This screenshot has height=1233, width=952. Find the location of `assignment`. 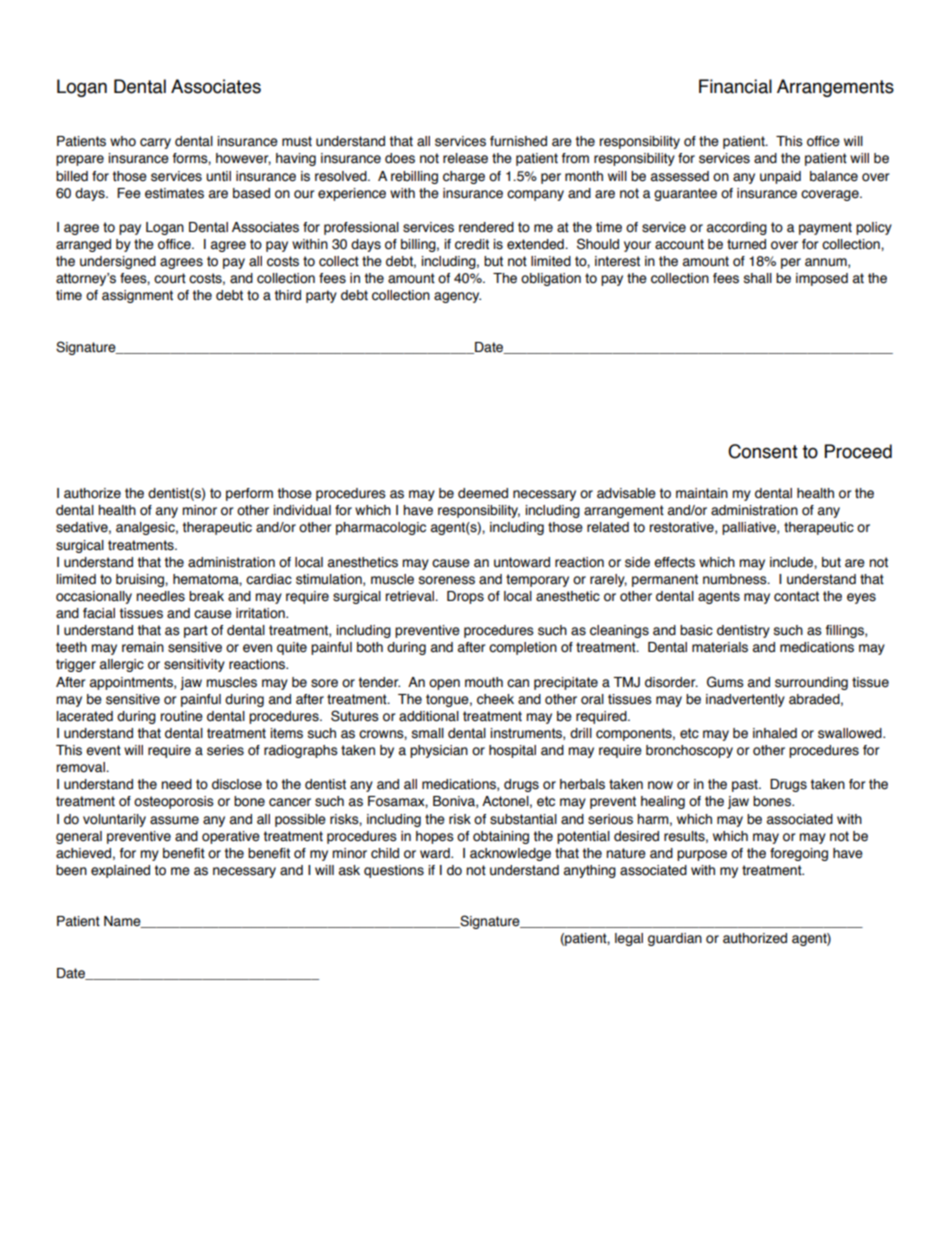

assignment is located at coordinates (137, 296).
